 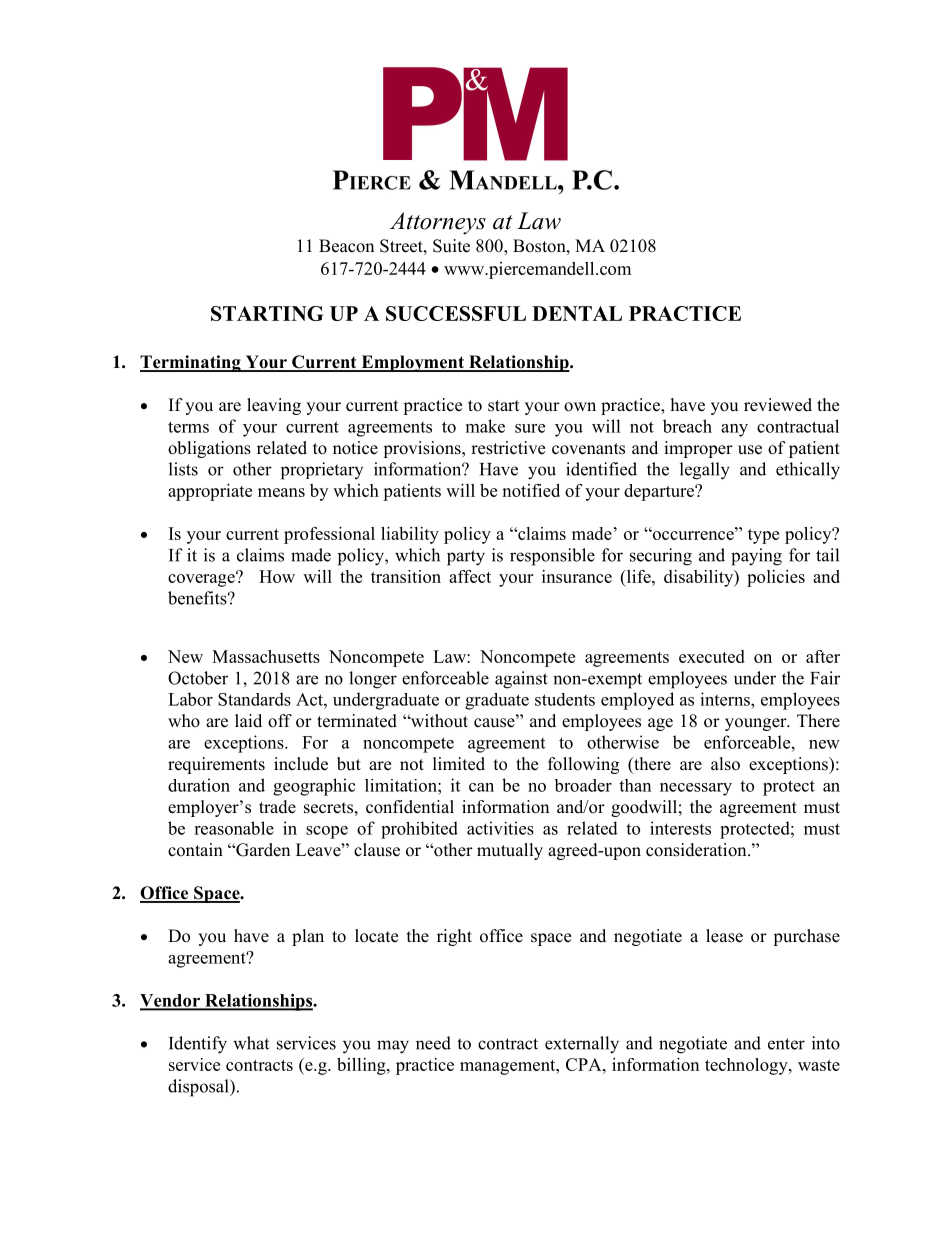 I want to click on restrictive, so click(x=508, y=448).
